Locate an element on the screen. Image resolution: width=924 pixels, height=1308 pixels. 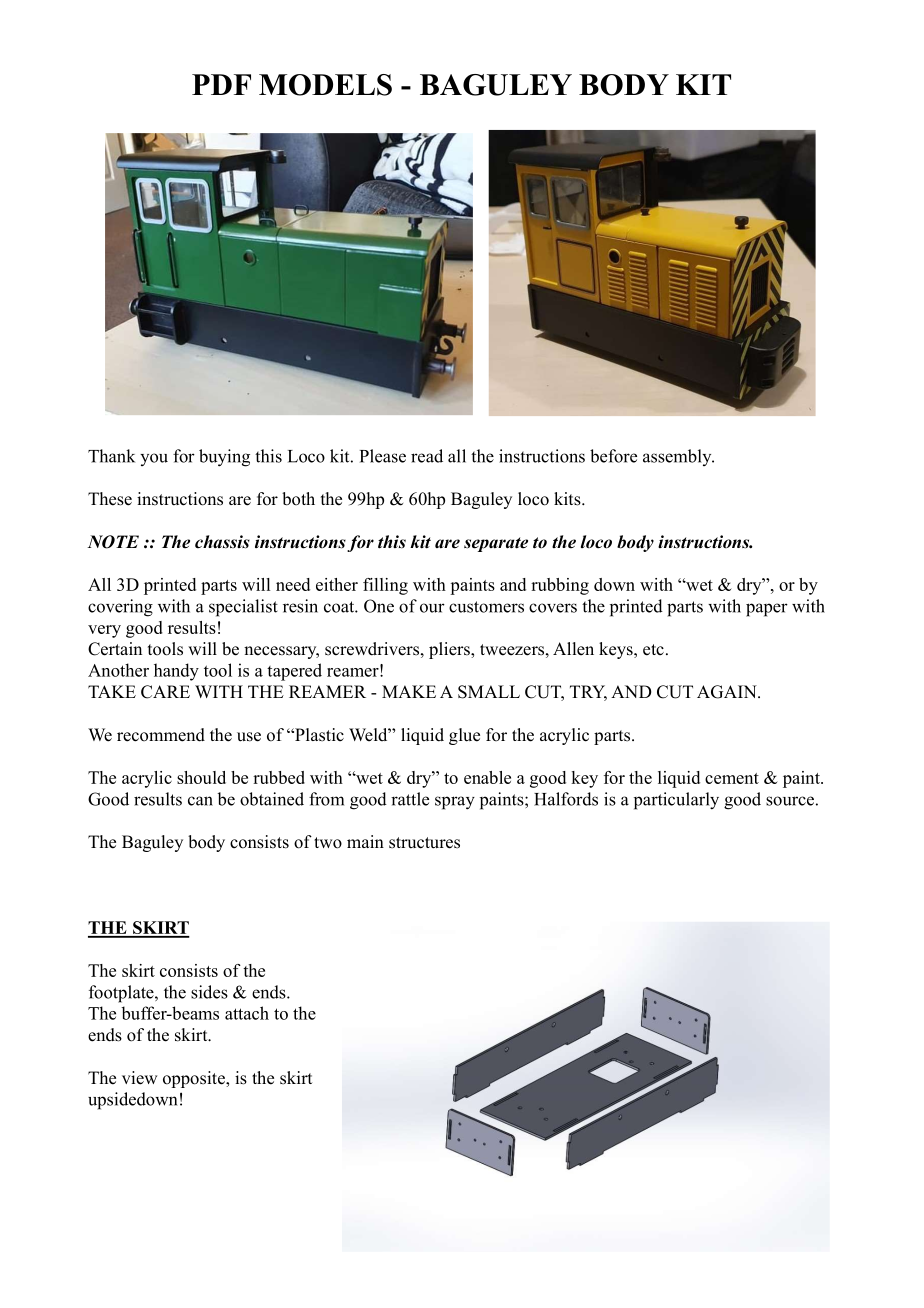
PDF is located at coordinates (221, 84).
